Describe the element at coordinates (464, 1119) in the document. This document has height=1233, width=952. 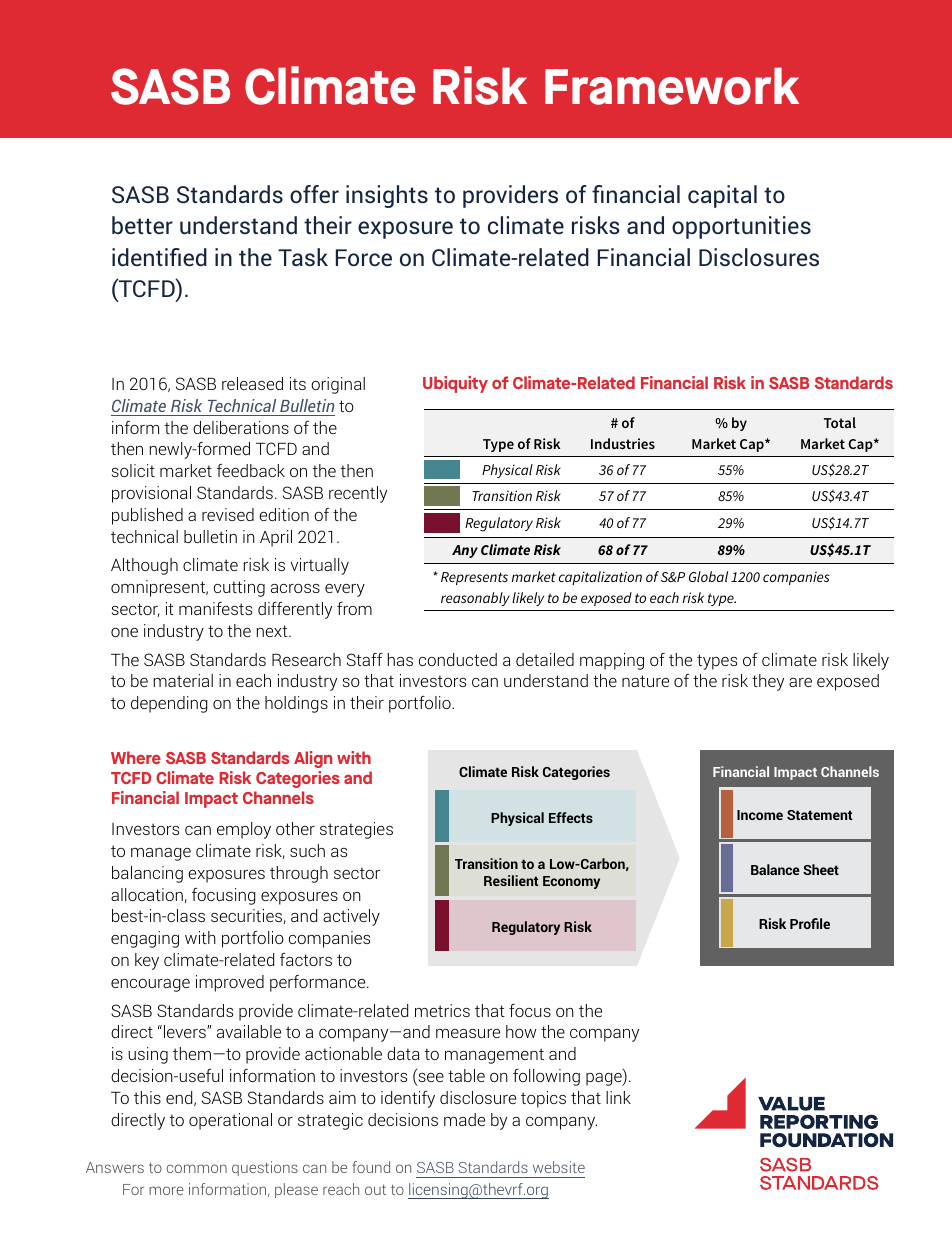
I see `made` at that location.
